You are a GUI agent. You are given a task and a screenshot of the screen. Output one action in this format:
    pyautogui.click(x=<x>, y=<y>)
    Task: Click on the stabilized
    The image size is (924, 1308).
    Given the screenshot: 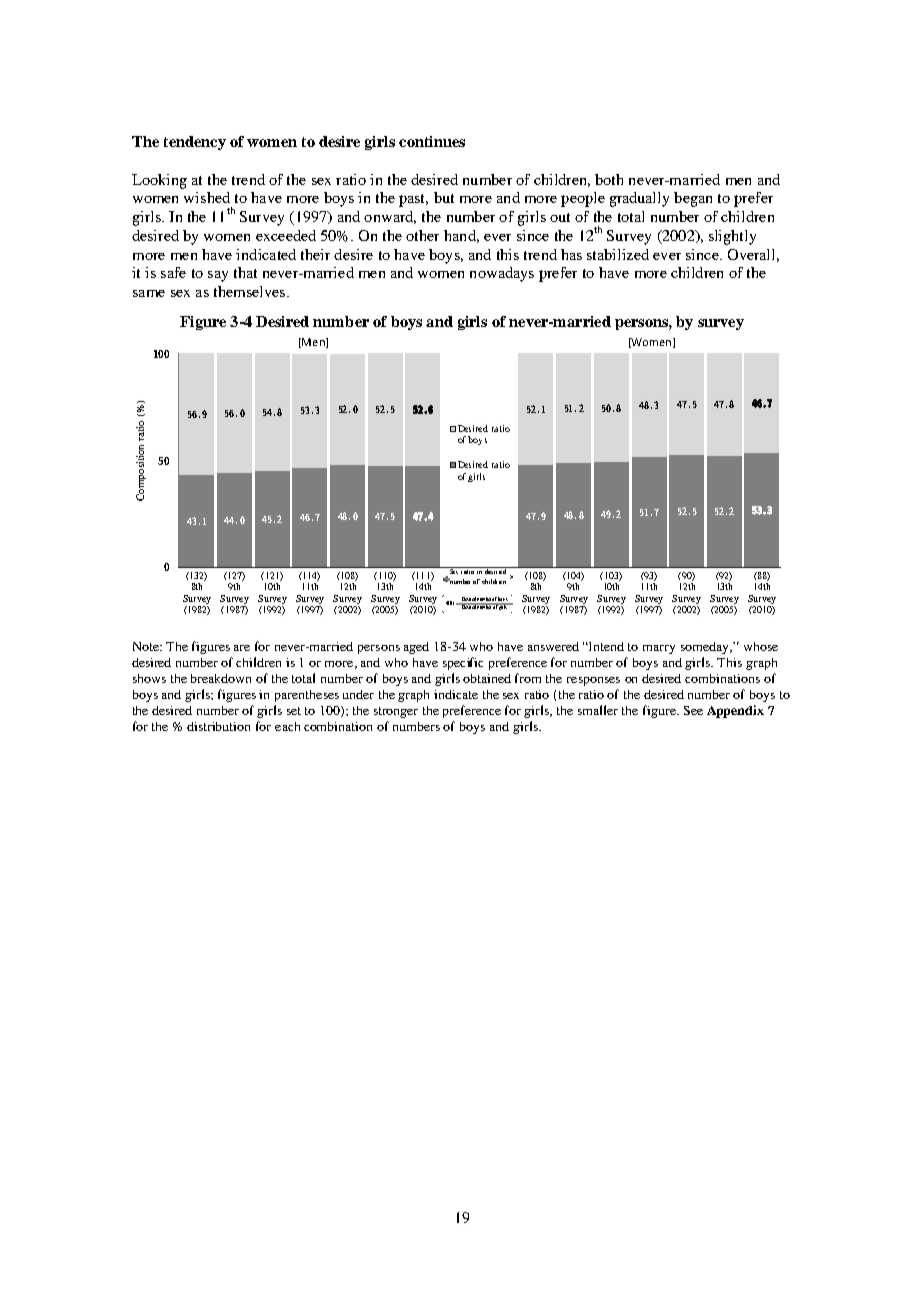 What is the action you would take?
    pyautogui.click(x=618, y=254)
